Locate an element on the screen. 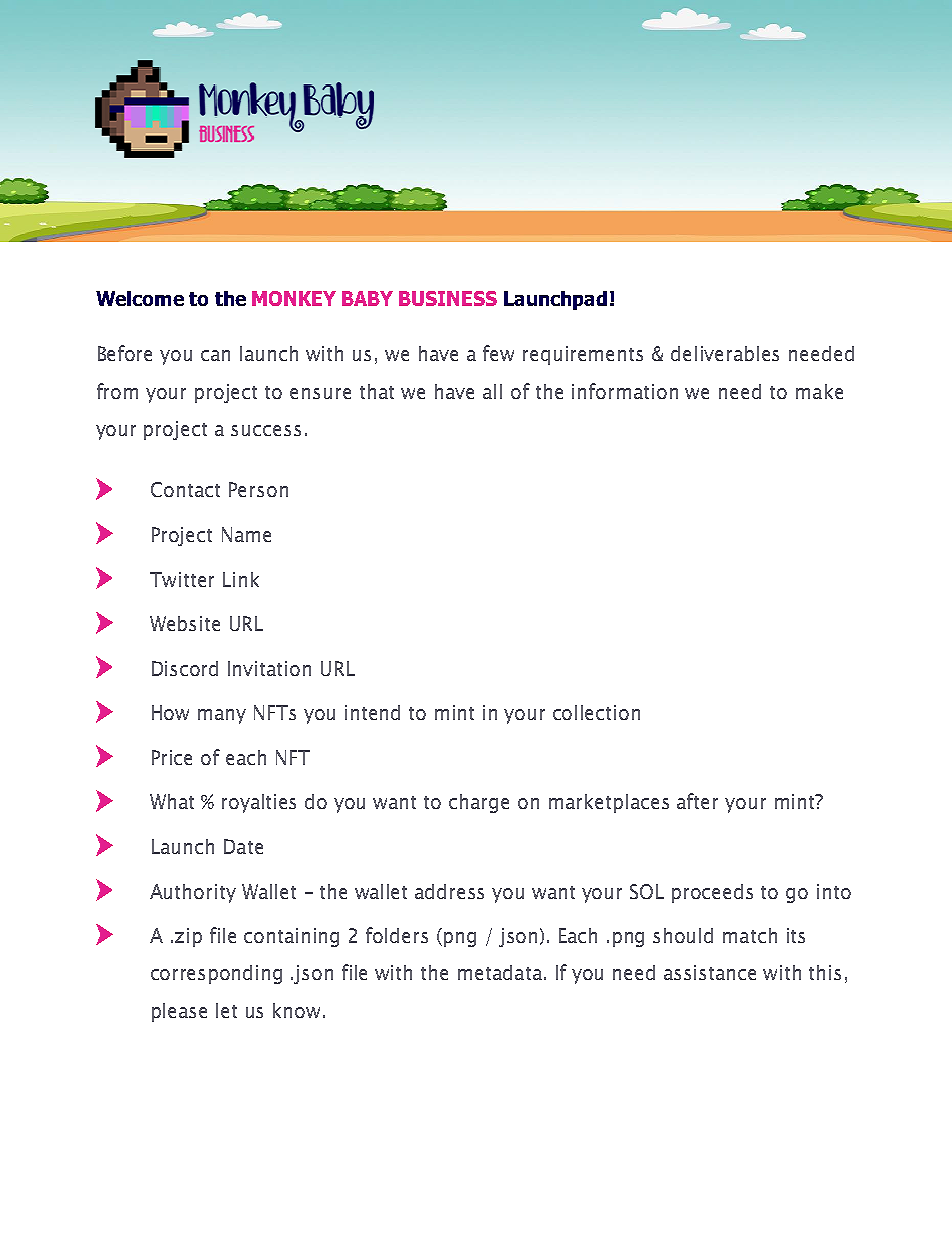 The width and height of the screenshot is (952, 1233). assistance is located at coordinates (710, 972).
